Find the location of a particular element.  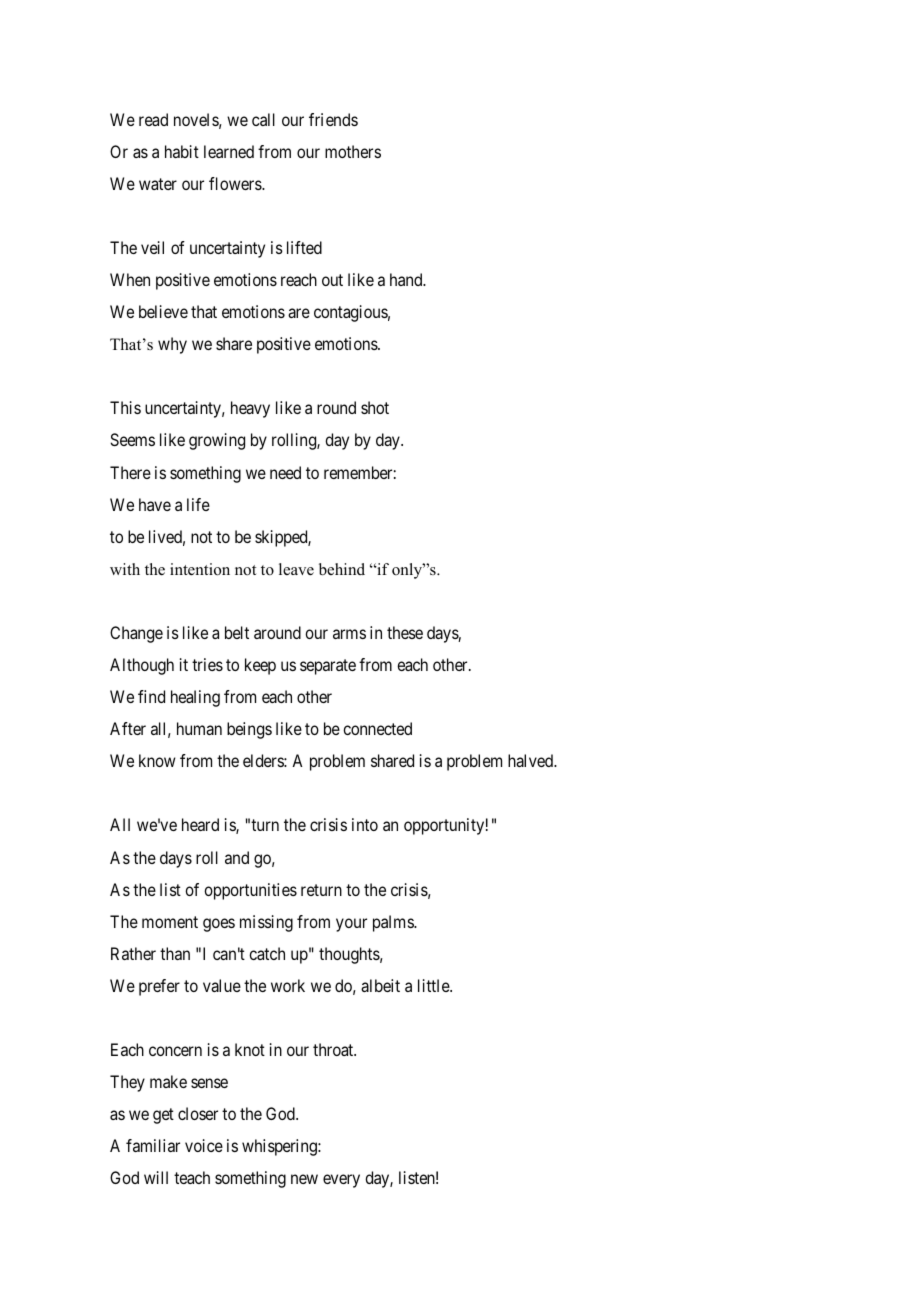

separate is located at coordinates (328, 667).
